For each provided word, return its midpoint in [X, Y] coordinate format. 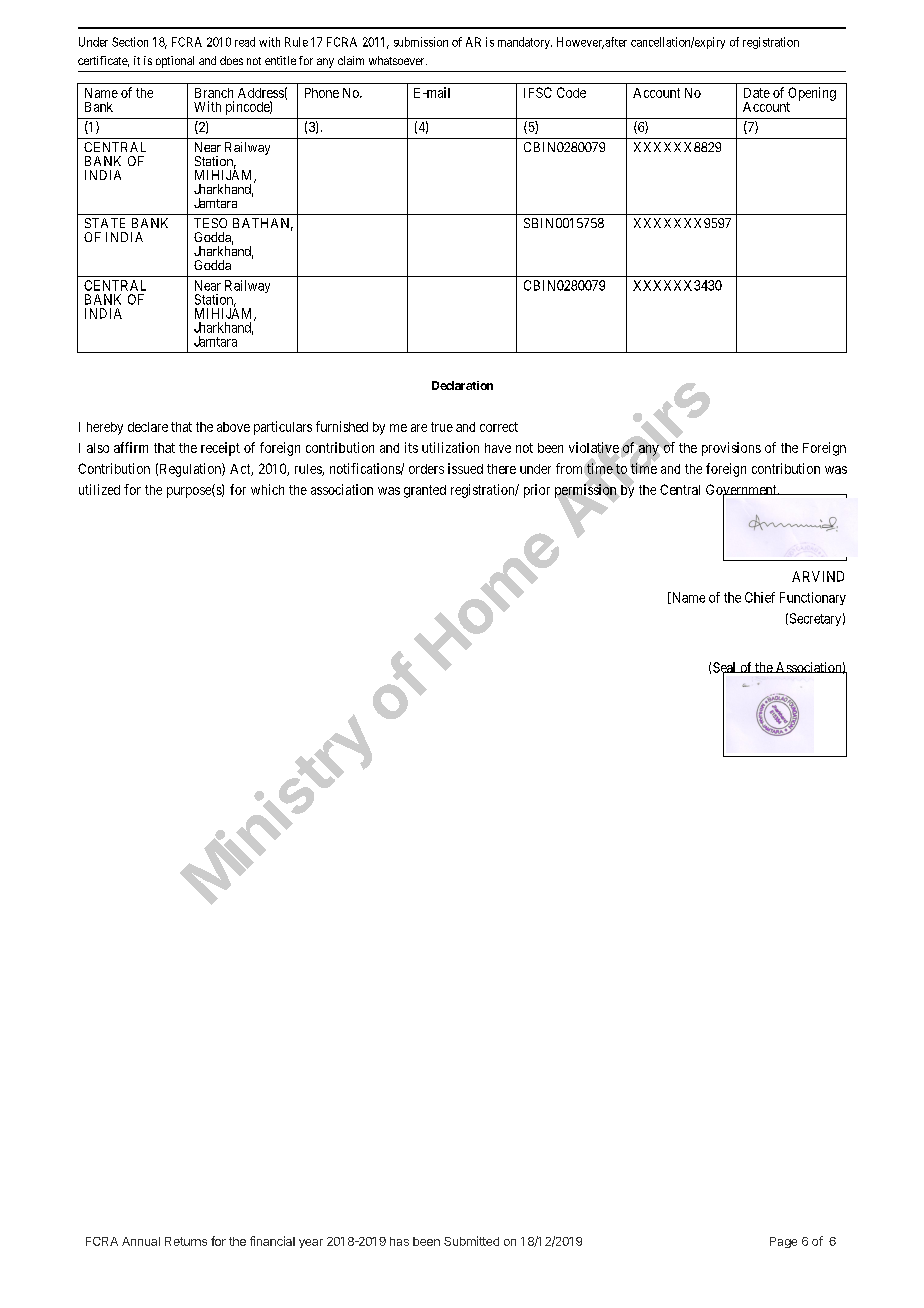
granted [425, 491]
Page [783, 1242]
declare [148, 427]
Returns [186, 1241]
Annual [141, 1241]
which [267, 489]
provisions [731, 449]
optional [175, 62]
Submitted [471, 1241]
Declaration [462, 385]
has [399, 1241]
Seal [726, 668]
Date [757, 93]
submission [421, 42]
